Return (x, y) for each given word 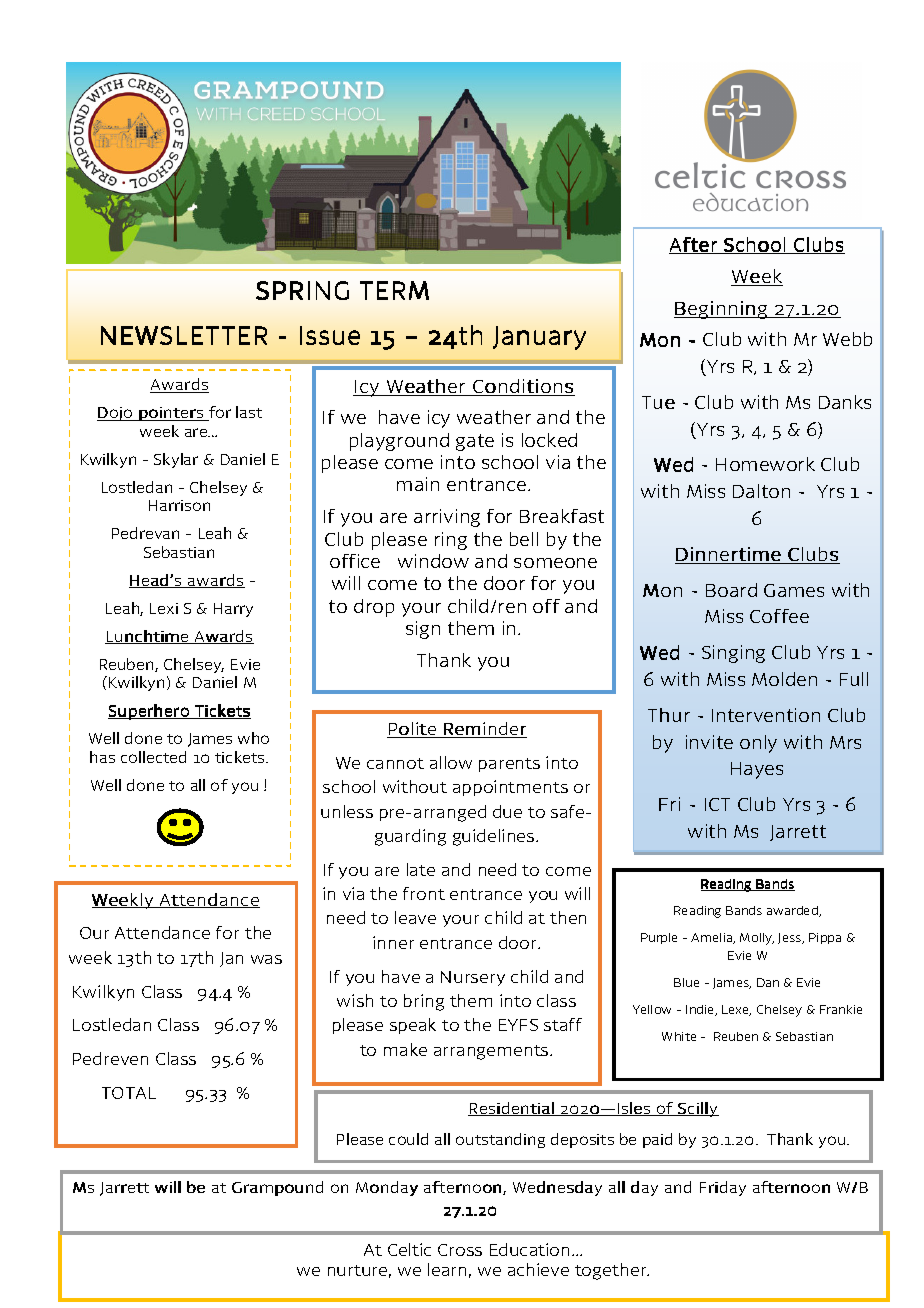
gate (475, 442)
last (249, 412)
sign (423, 630)
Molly (757, 939)
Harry (233, 610)
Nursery (473, 978)
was (266, 959)
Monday (387, 1188)
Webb (847, 339)
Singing (733, 654)
